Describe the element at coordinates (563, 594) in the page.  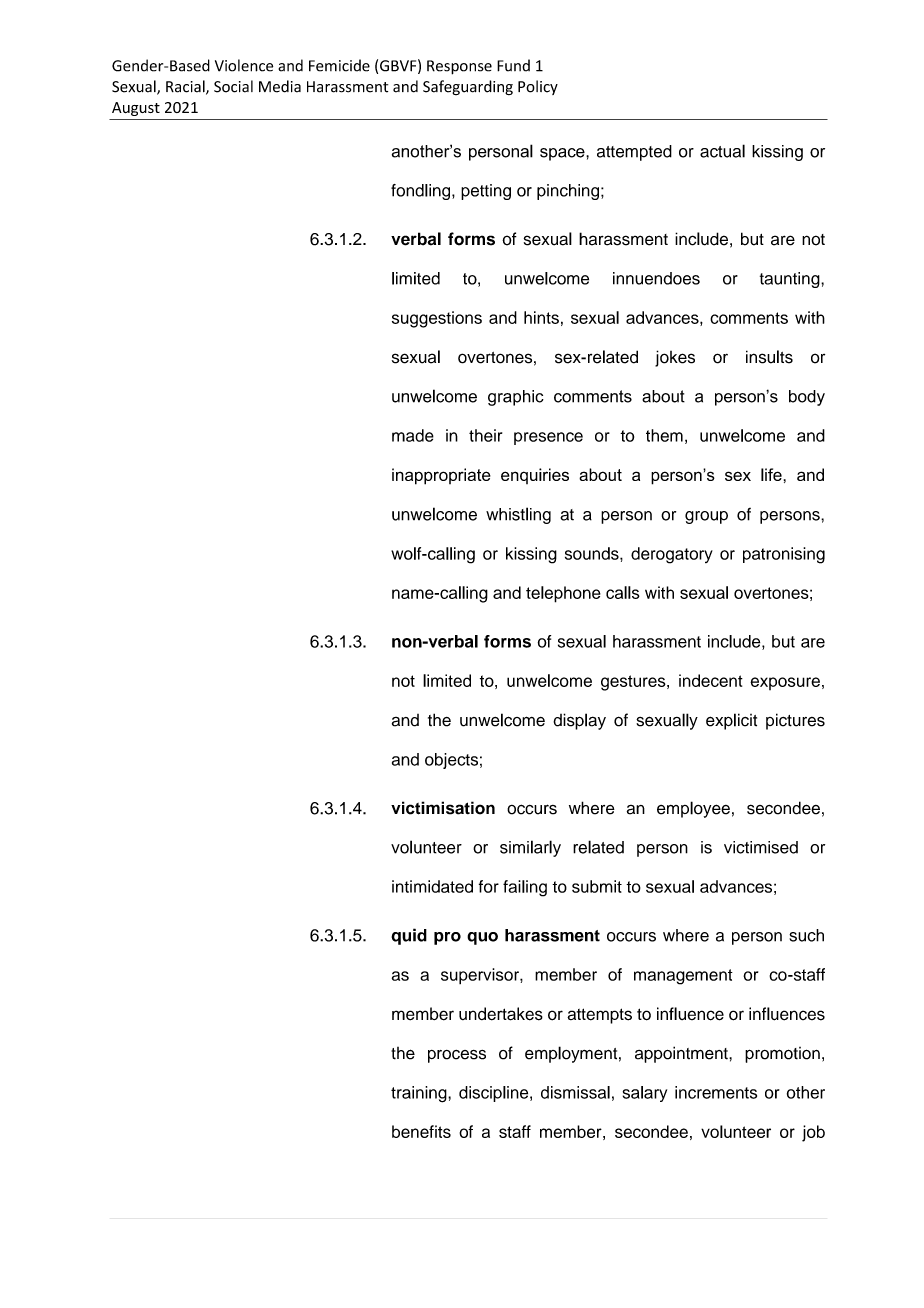
I see `telephone` at that location.
